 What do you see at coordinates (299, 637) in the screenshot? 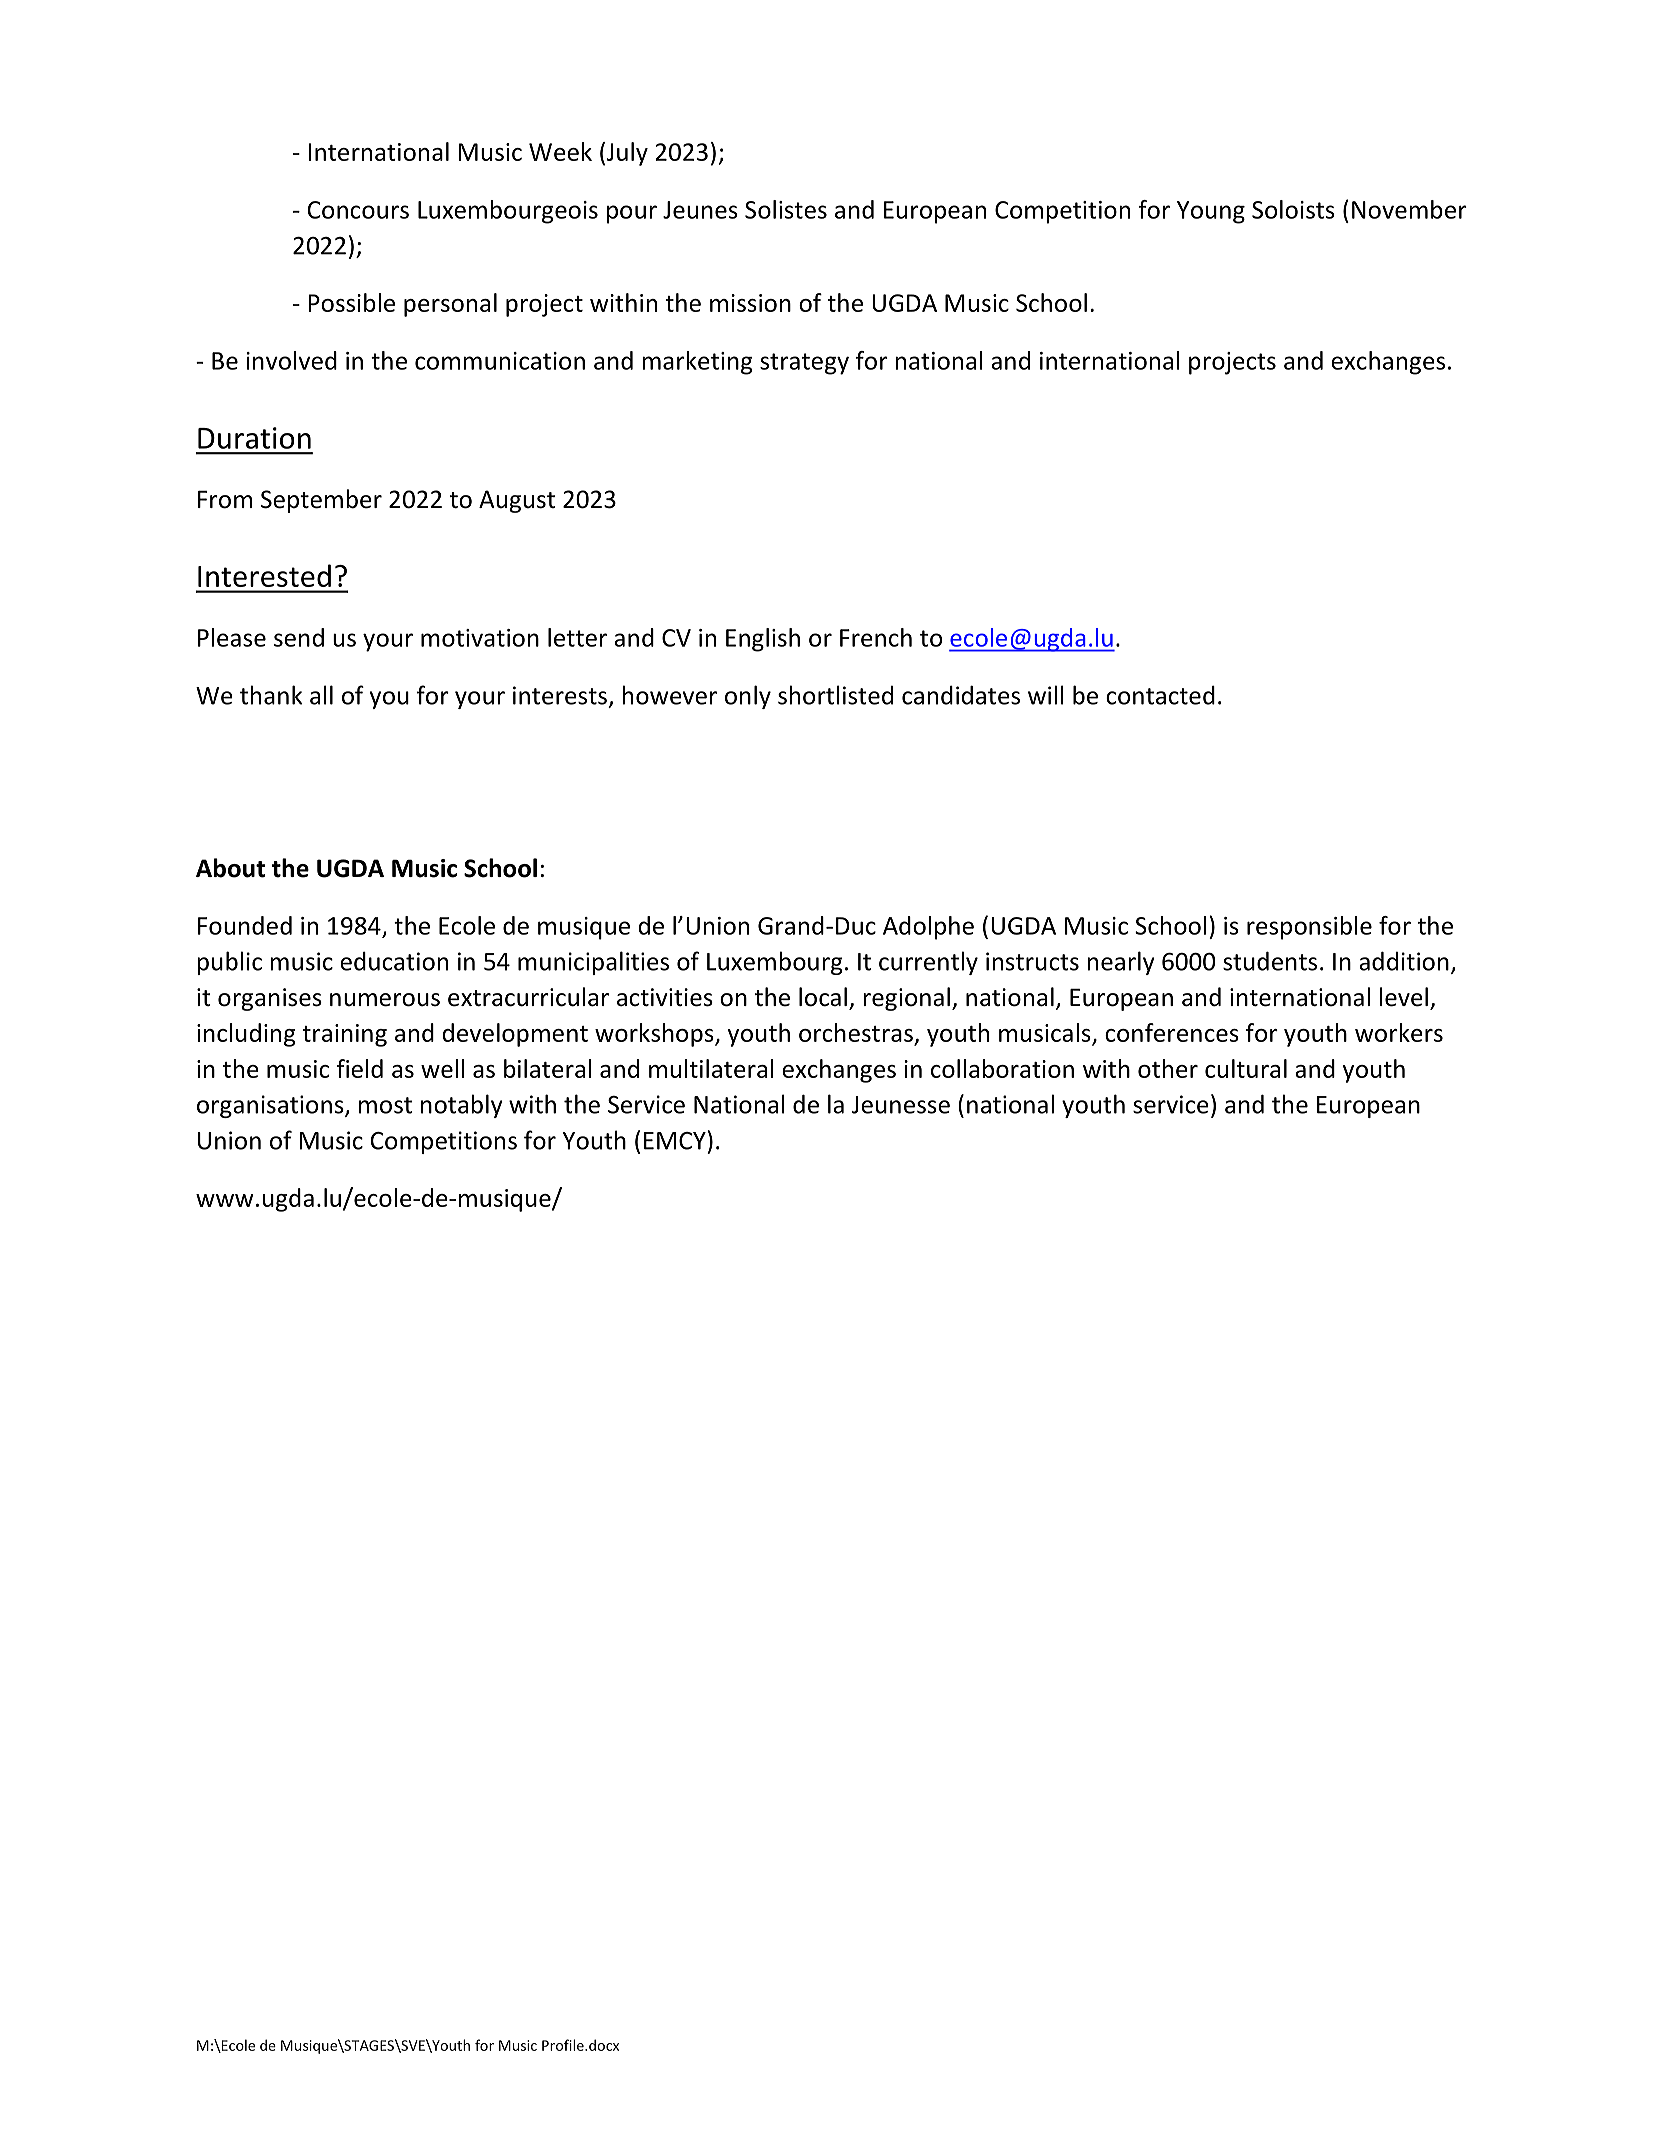
I see `send` at bounding box center [299, 637].
